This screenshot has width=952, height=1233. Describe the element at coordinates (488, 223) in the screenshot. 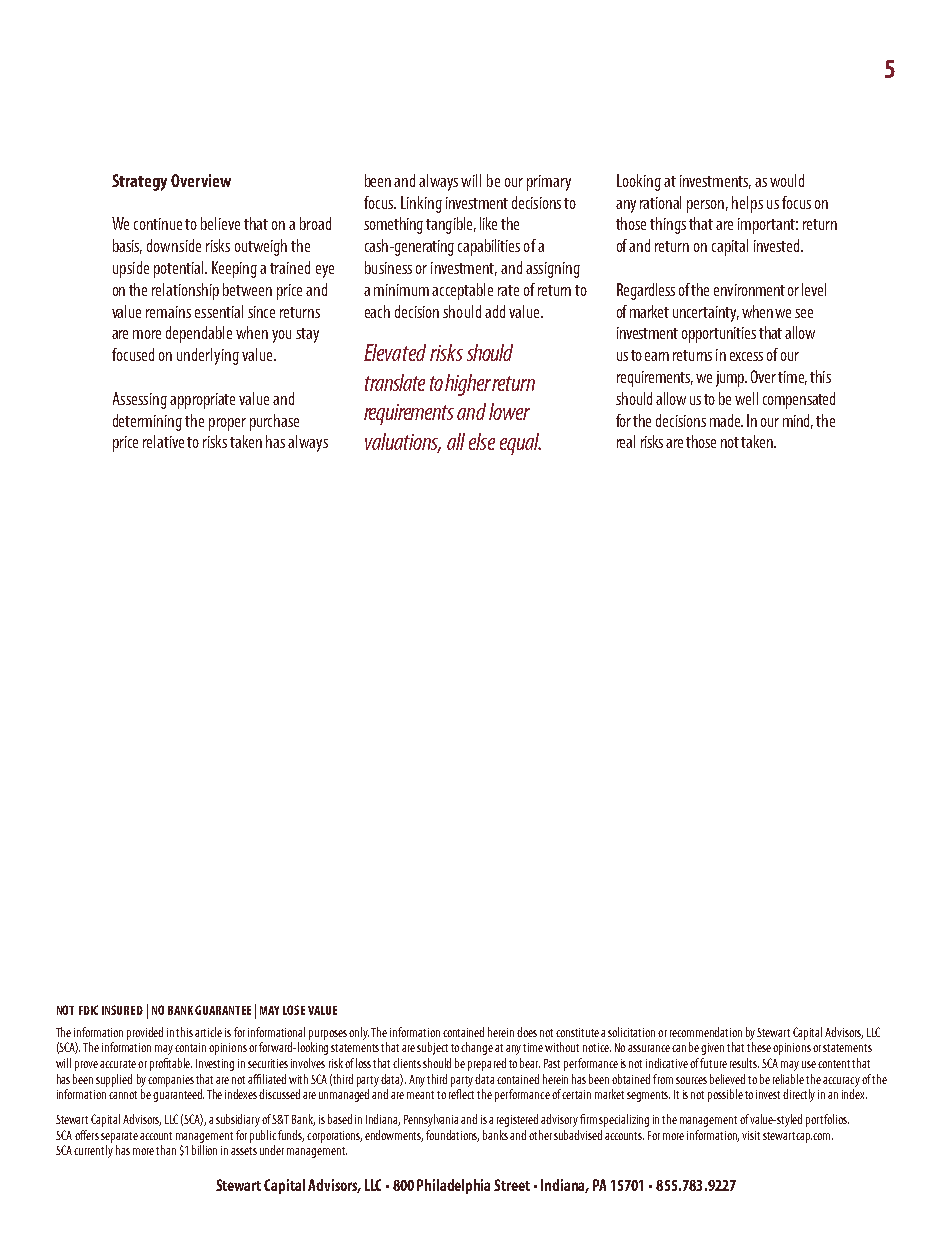

I see `like` at that location.
